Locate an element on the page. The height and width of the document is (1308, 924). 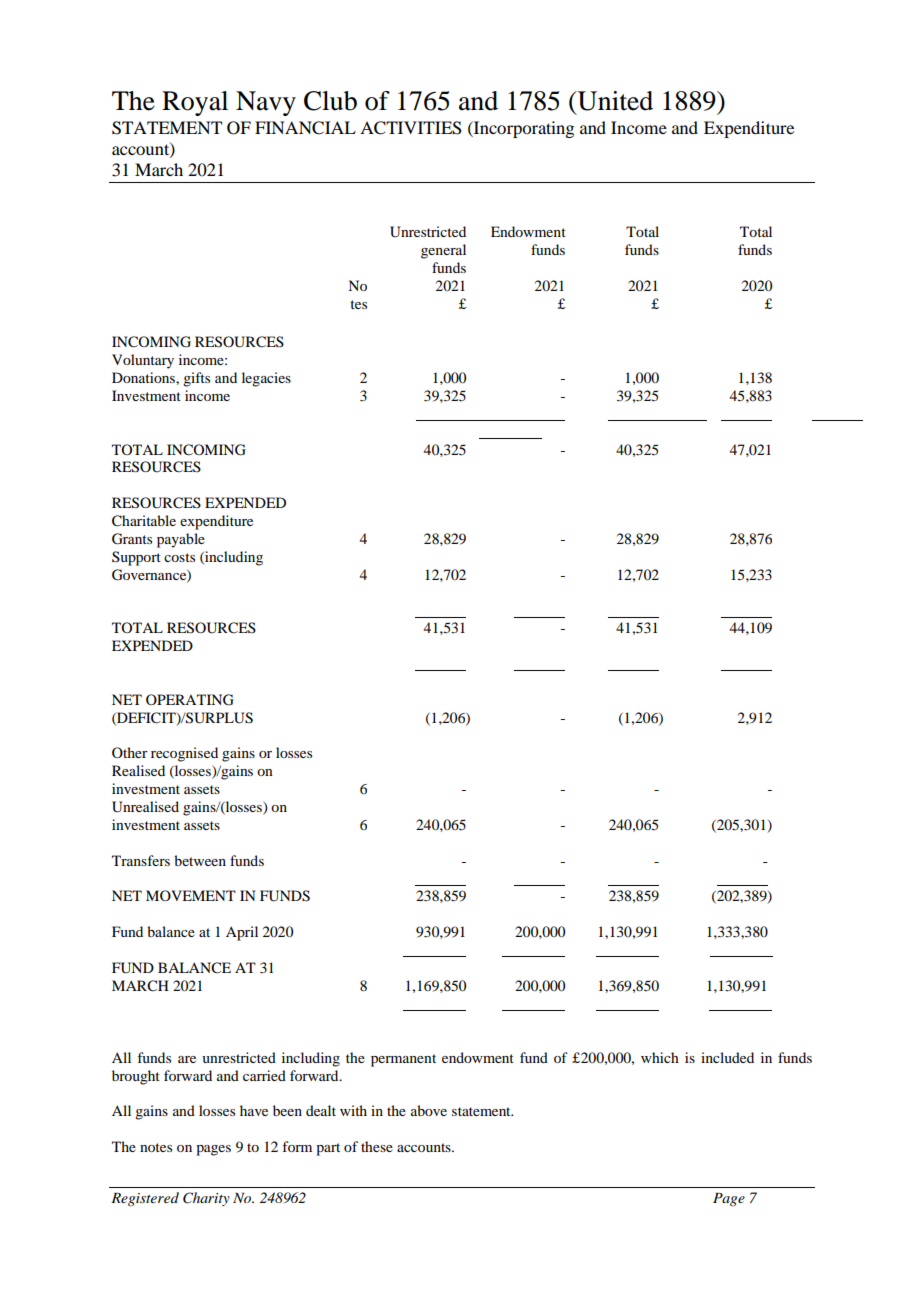
Royal is located at coordinates (195, 103).
